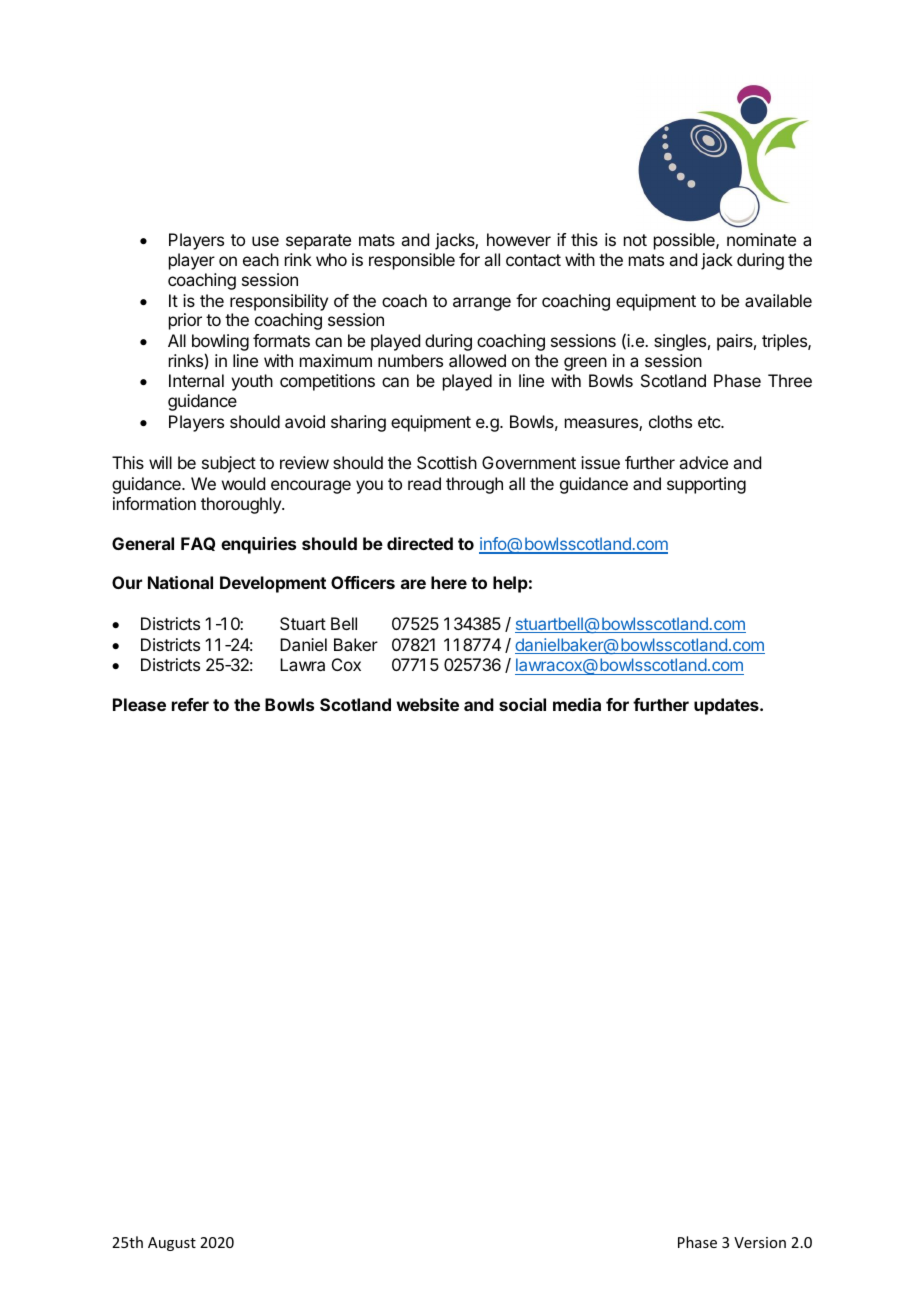  I want to click on social, so click(522, 704).
